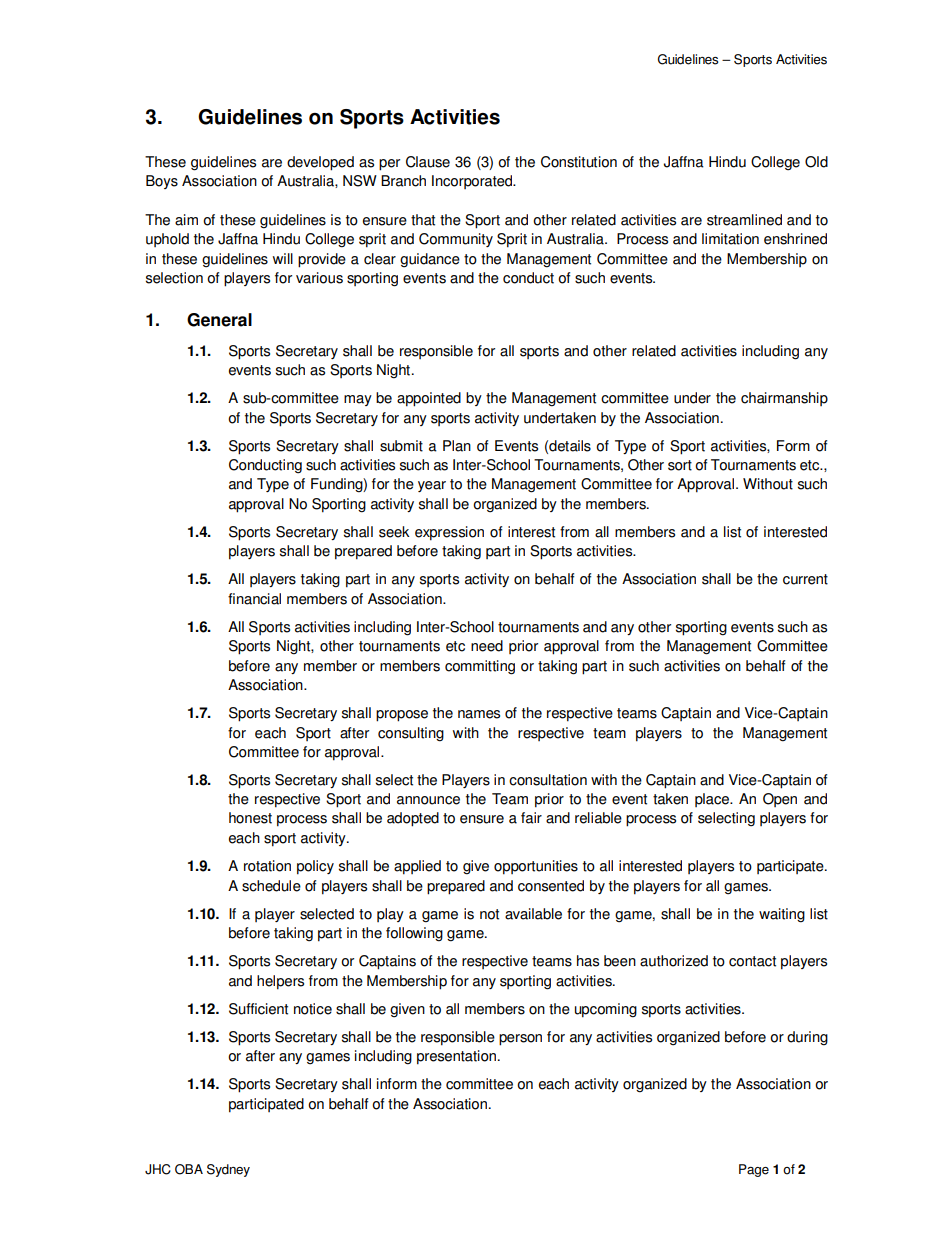 The image size is (952, 1233). Describe the element at coordinates (473, 182) in the screenshot. I see `Incorporated` at that location.
